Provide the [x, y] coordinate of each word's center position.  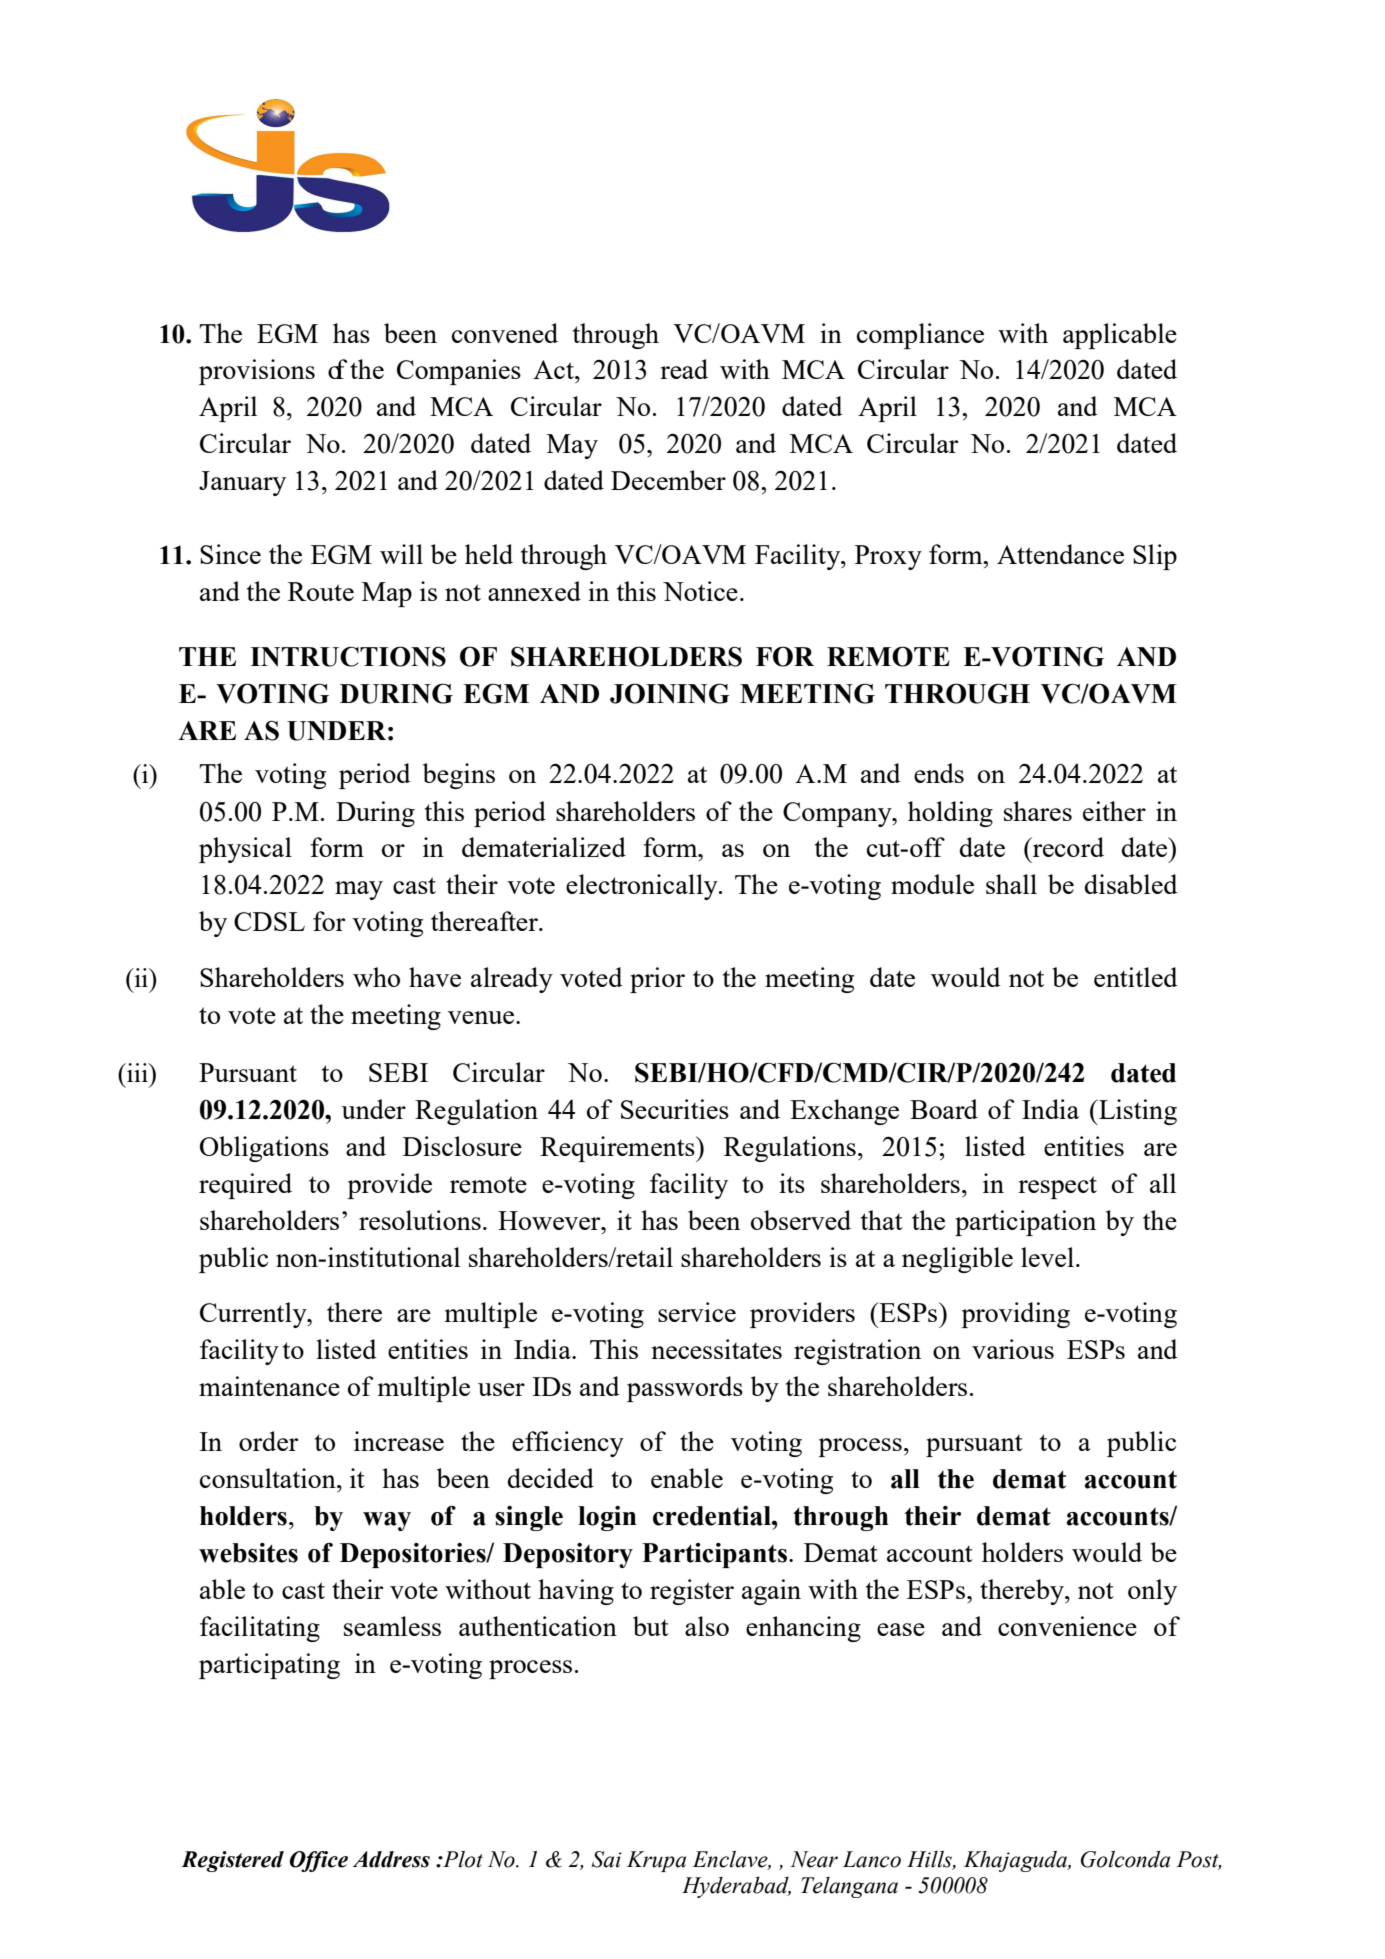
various [1013, 1349]
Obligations [264, 1149]
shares [1038, 811]
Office [318, 1861]
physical [245, 850]
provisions [257, 372]
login [607, 1518]
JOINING [670, 693]
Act [554, 369]
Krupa [656, 1861]
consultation [269, 1478]
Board [944, 1109]
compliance [920, 336]
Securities [675, 1109]
